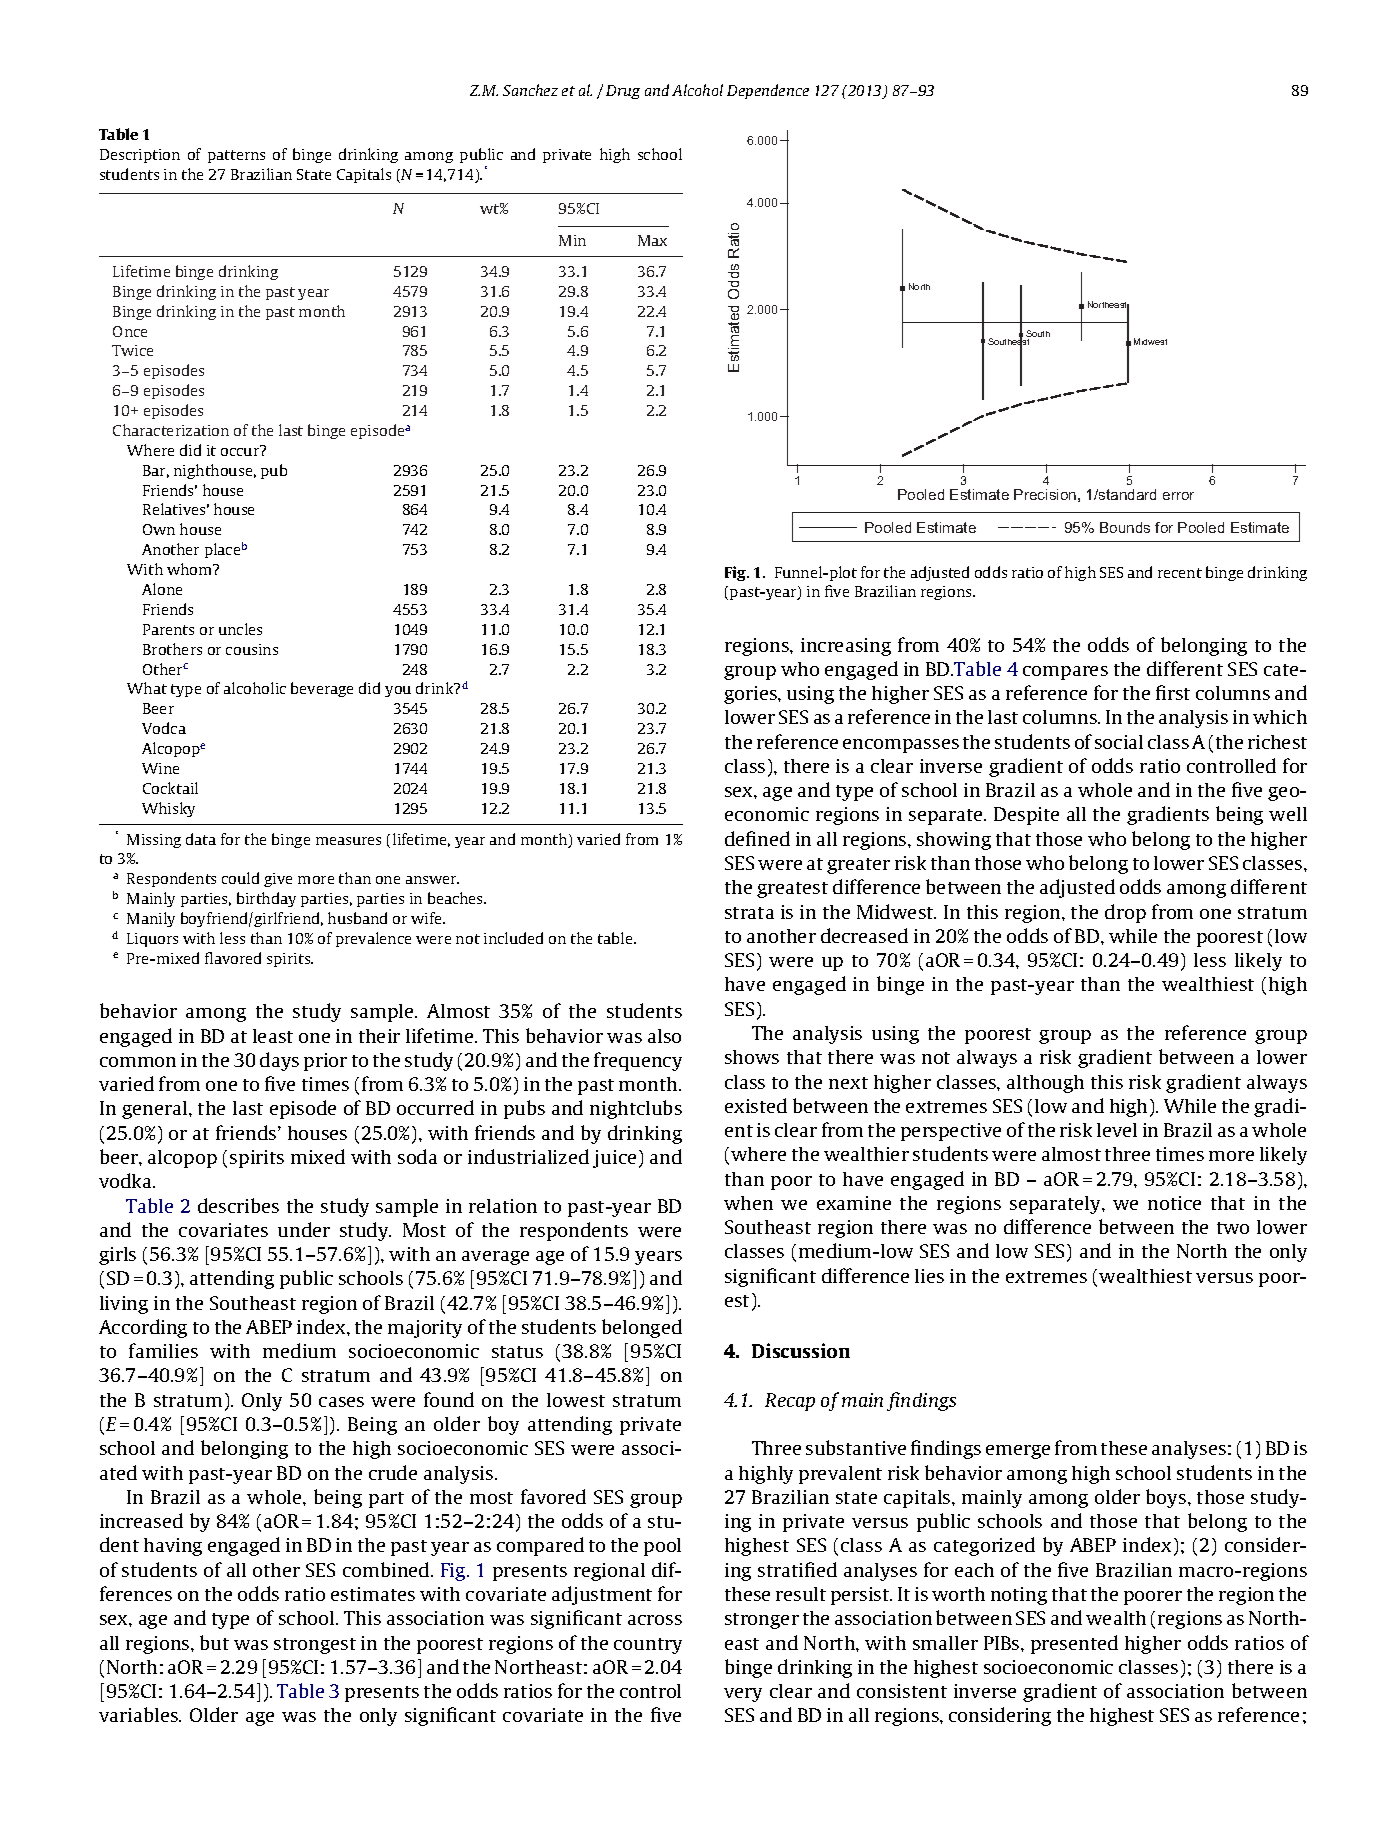 The height and width of the screenshot is (1842, 1381). What do you see at coordinates (652, 240) in the screenshot?
I see `Max` at bounding box center [652, 240].
